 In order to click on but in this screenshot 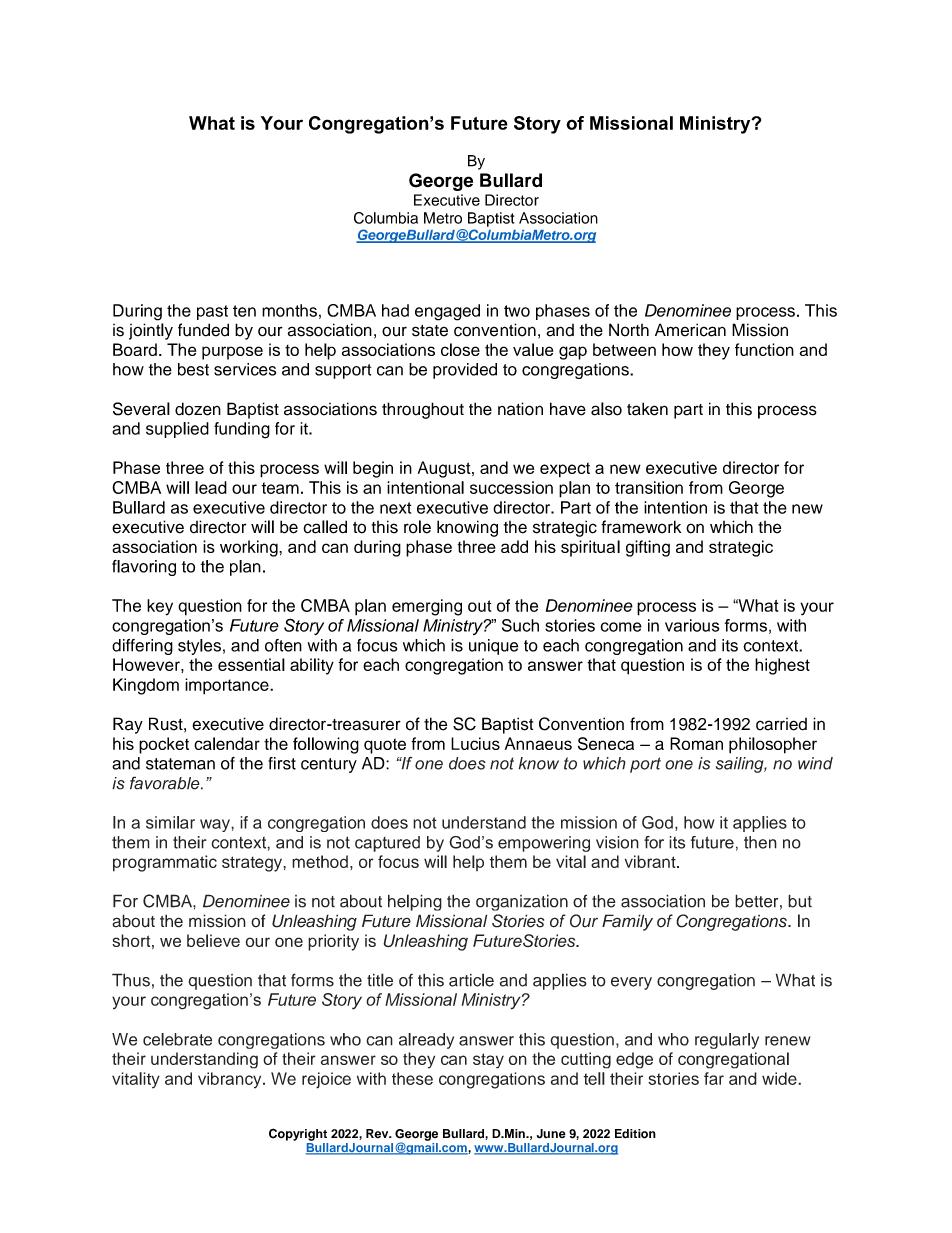, I will do `click(800, 901)`.
